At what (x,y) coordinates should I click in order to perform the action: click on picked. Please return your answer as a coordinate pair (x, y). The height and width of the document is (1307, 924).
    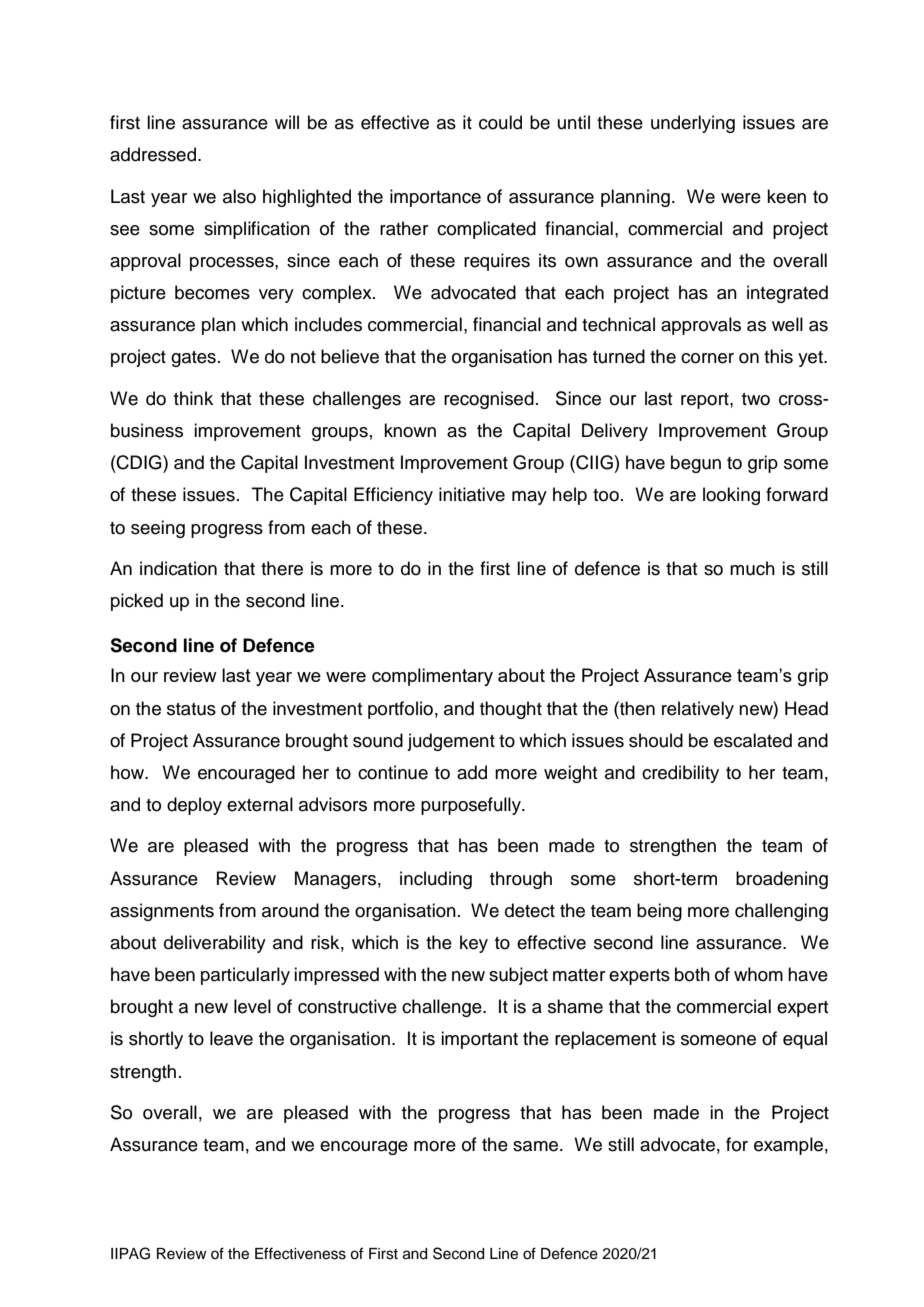
    Looking at the image, I should click on (137, 602).
